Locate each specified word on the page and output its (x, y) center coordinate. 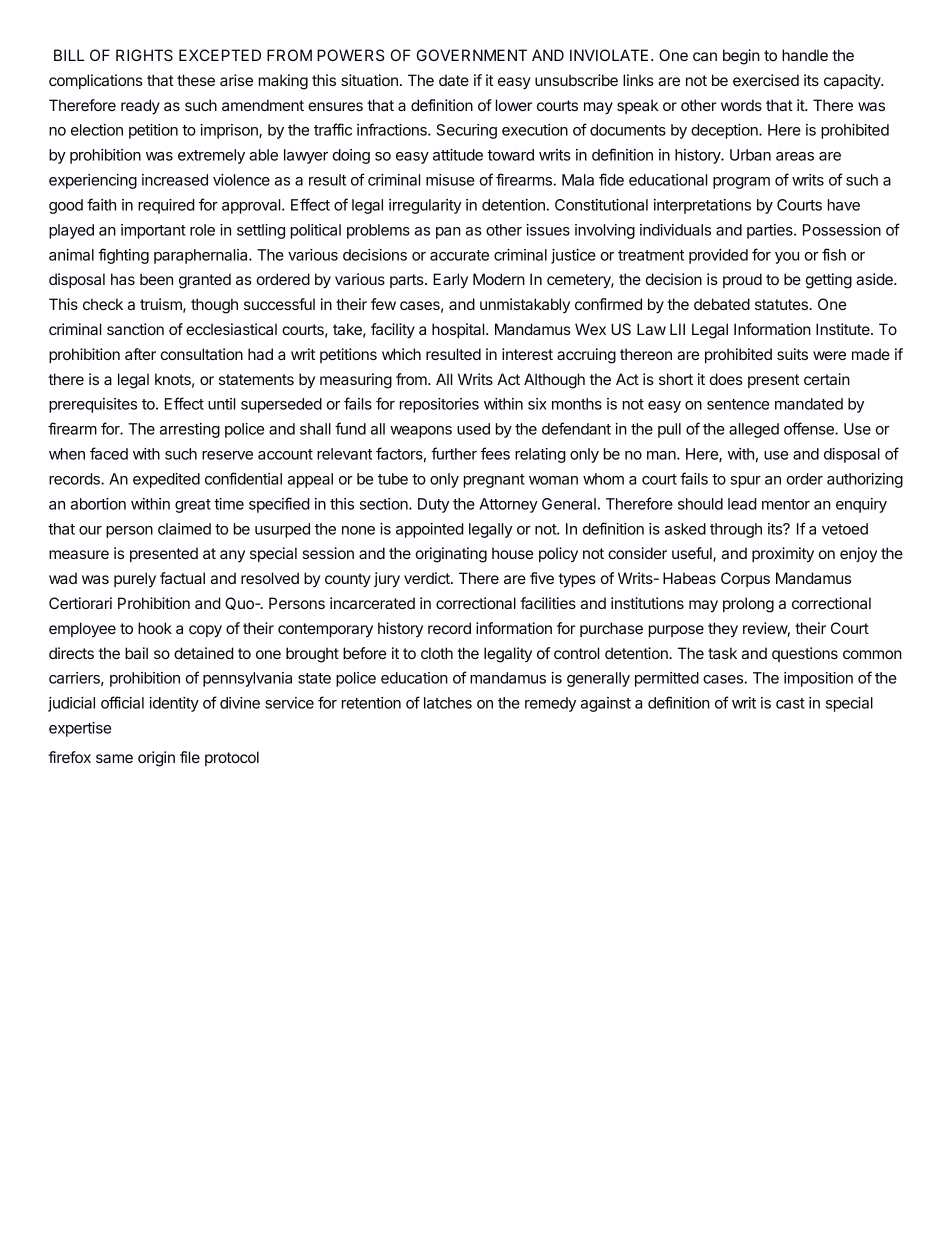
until (221, 404)
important (153, 231)
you (787, 258)
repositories (439, 405)
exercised (766, 80)
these (196, 80)
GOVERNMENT (472, 55)
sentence (738, 404)
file (190, 757)
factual (182, 578)
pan (448, 233)
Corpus (745, 579)
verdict (428, 578)
